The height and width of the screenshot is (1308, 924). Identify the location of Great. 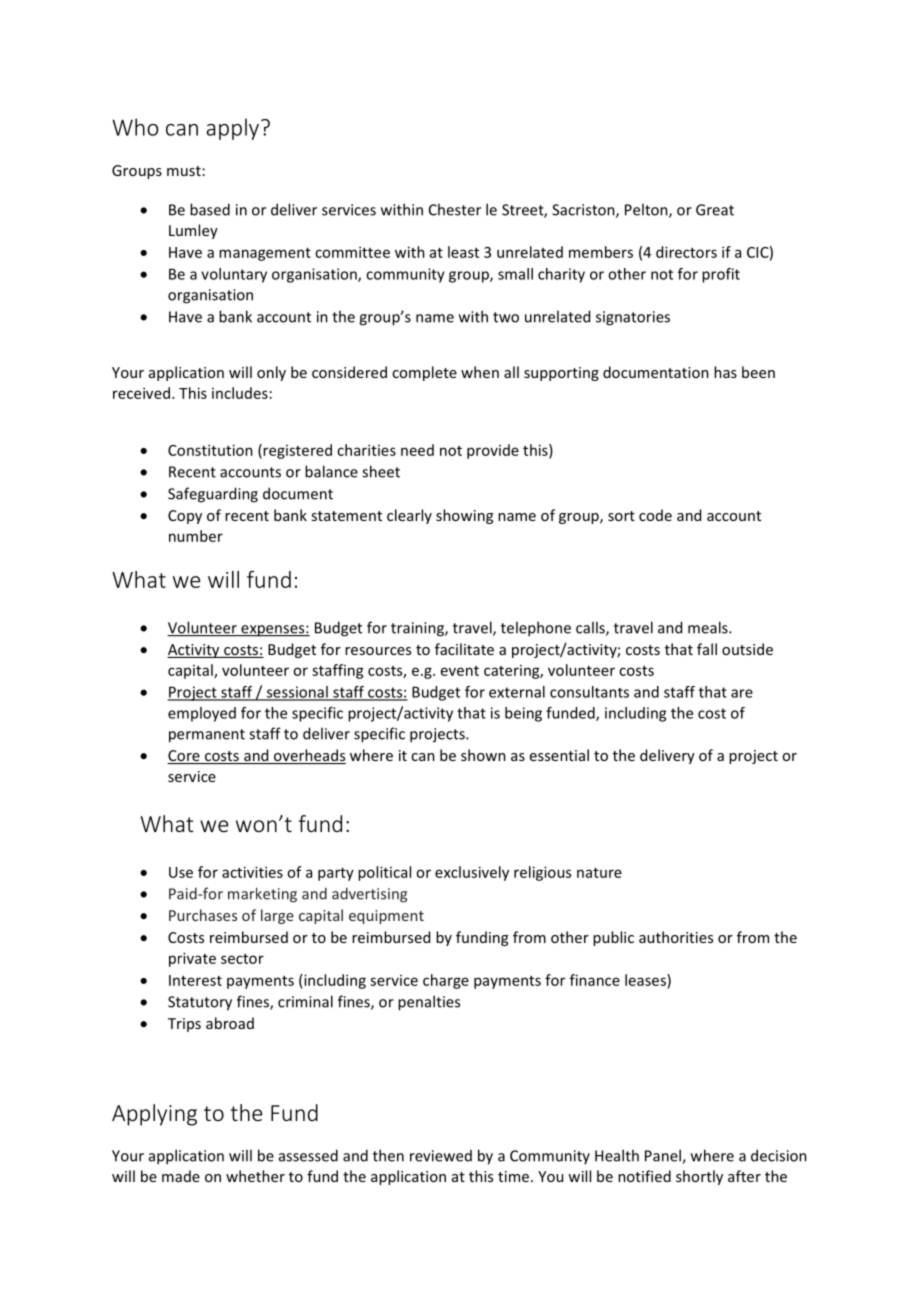
(715, 210).
